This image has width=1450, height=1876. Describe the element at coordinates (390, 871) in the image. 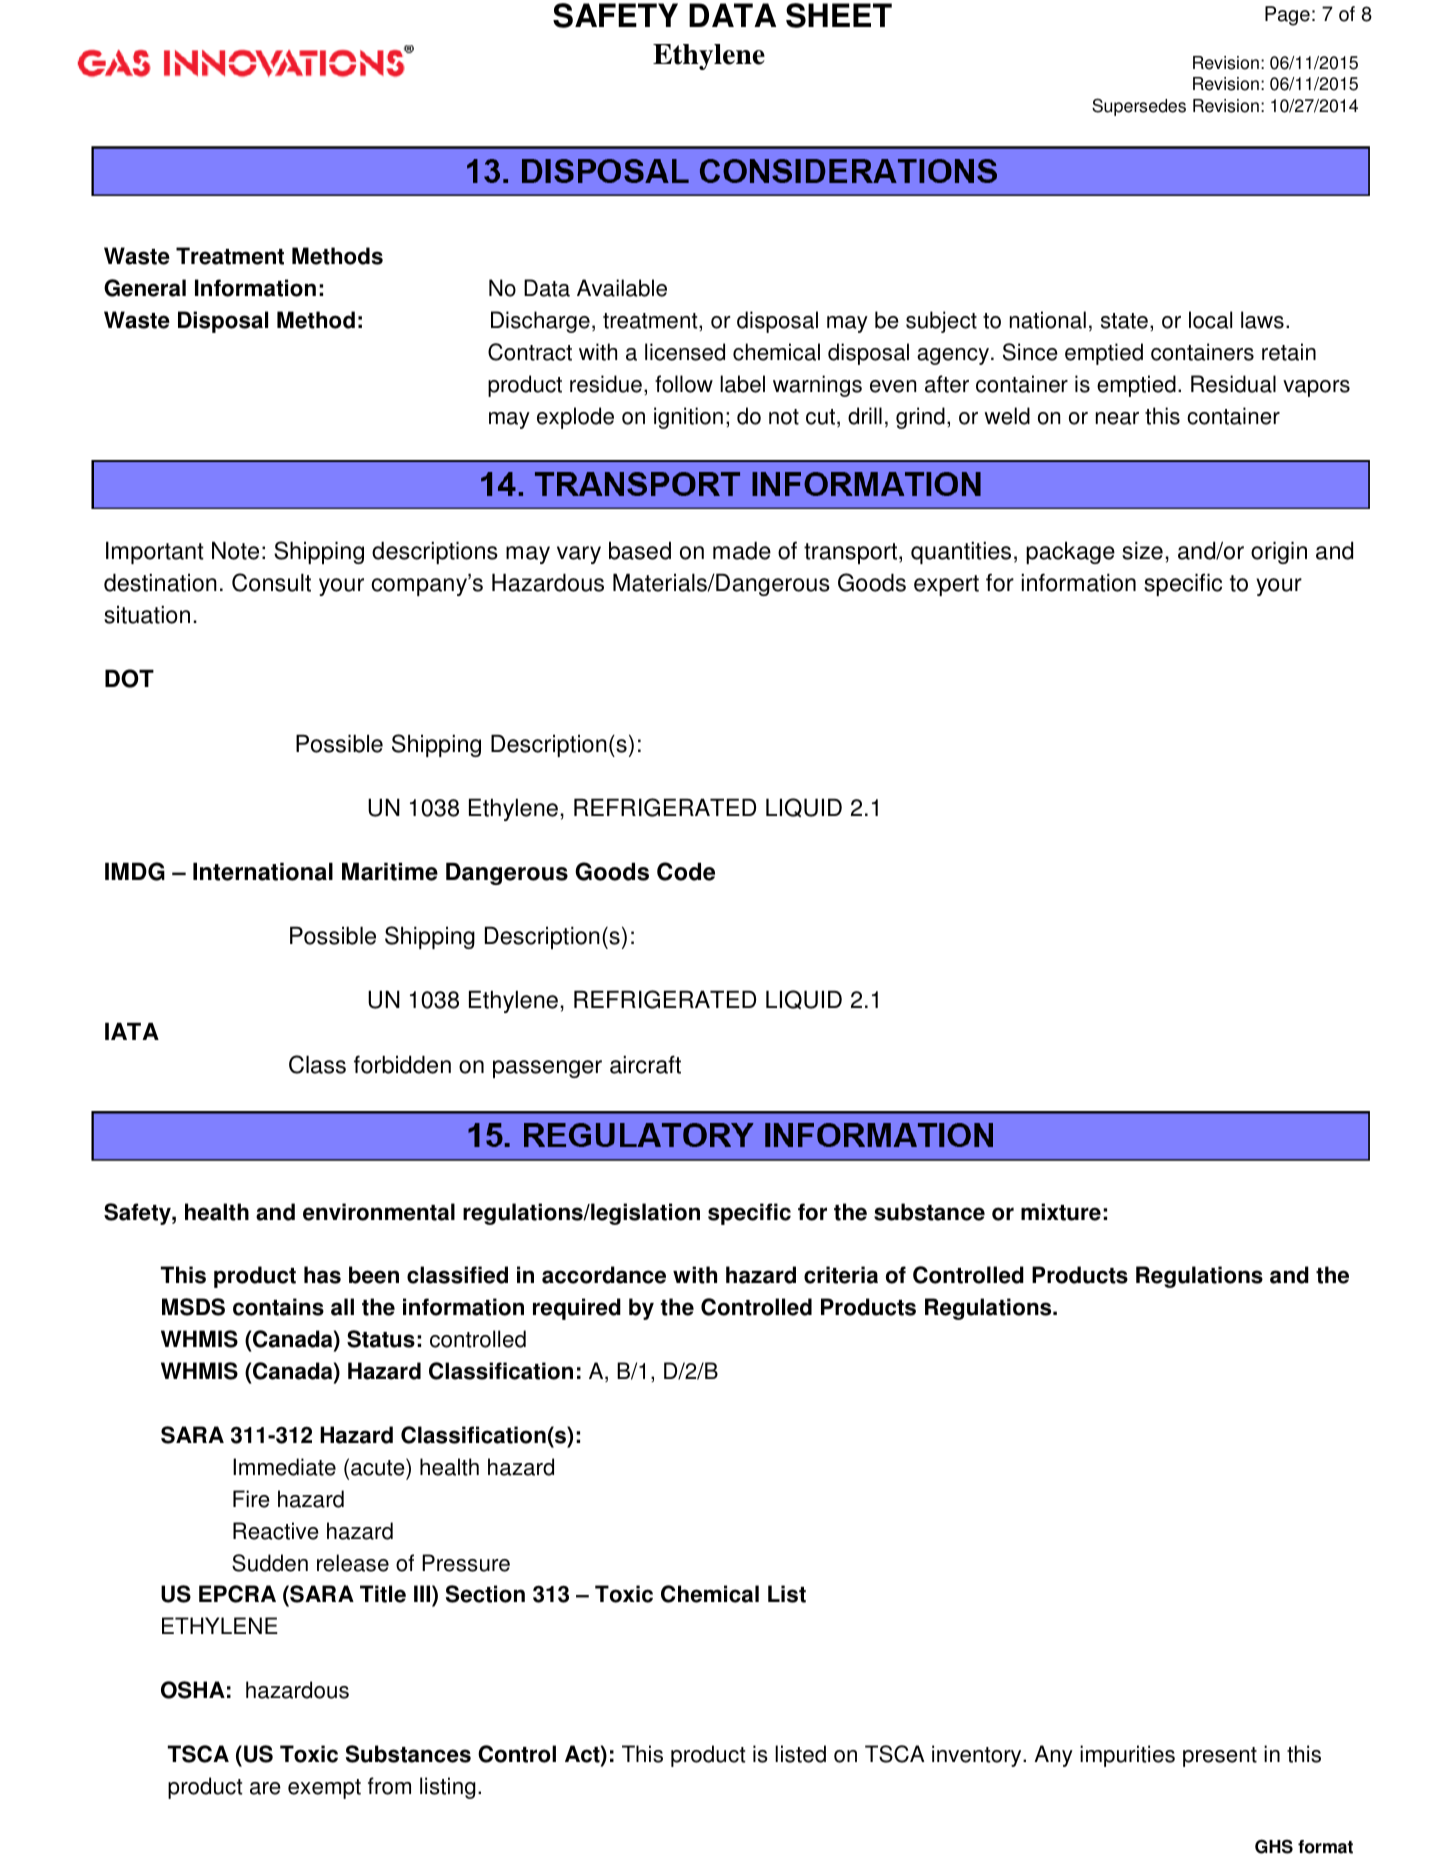

I see `Maritime` at that location.
